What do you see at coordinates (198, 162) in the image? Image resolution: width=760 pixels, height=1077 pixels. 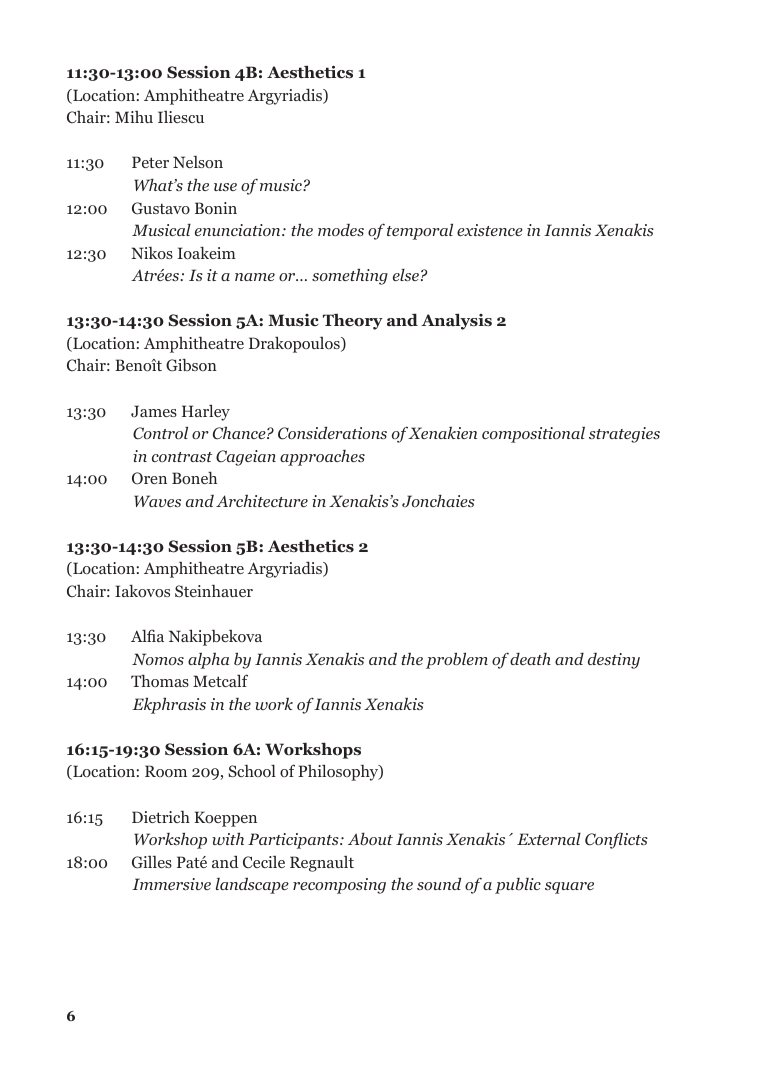 I see `Nelson` at bounding box center [198, 162].
